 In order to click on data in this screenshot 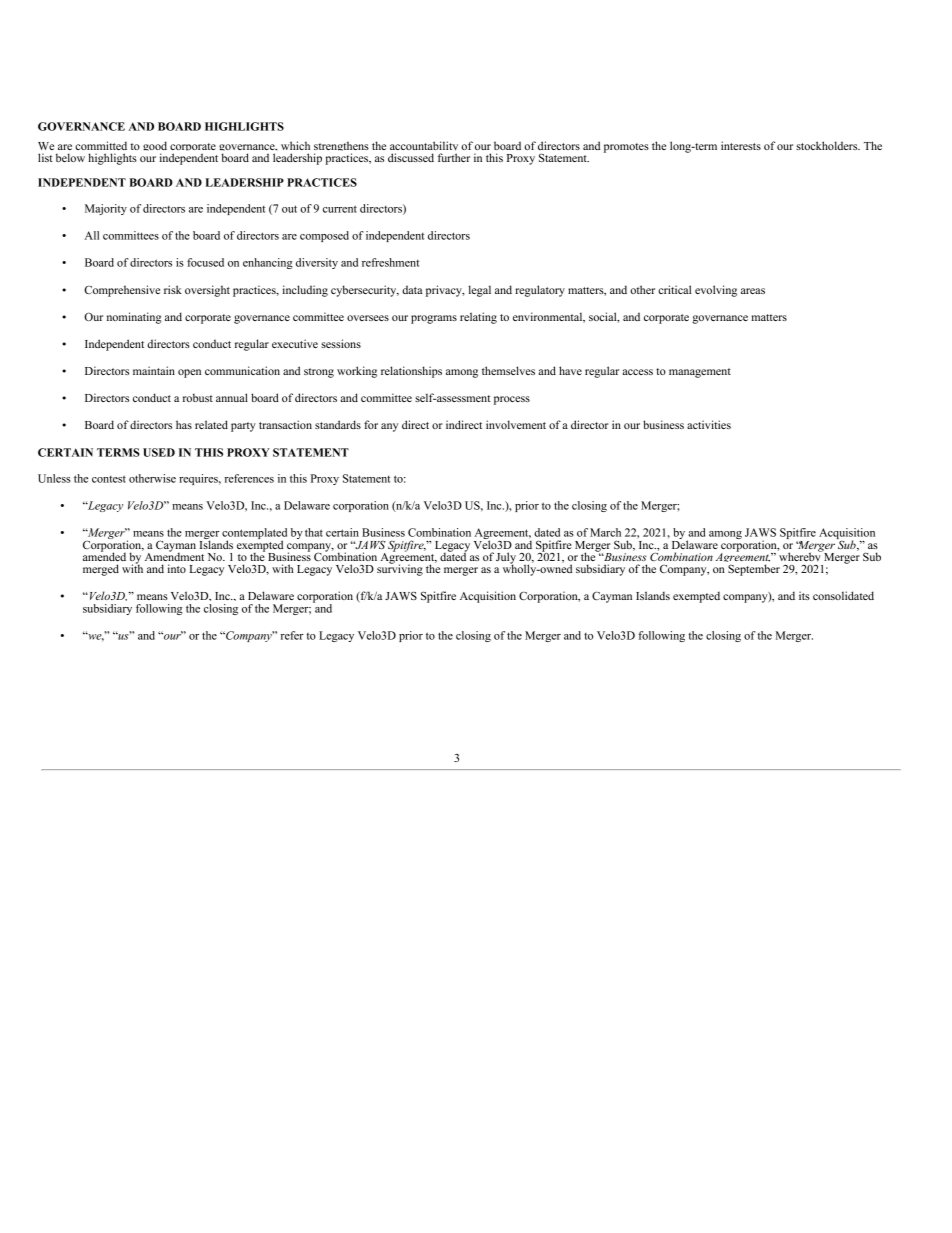, I will do `click(412, 289)`.
